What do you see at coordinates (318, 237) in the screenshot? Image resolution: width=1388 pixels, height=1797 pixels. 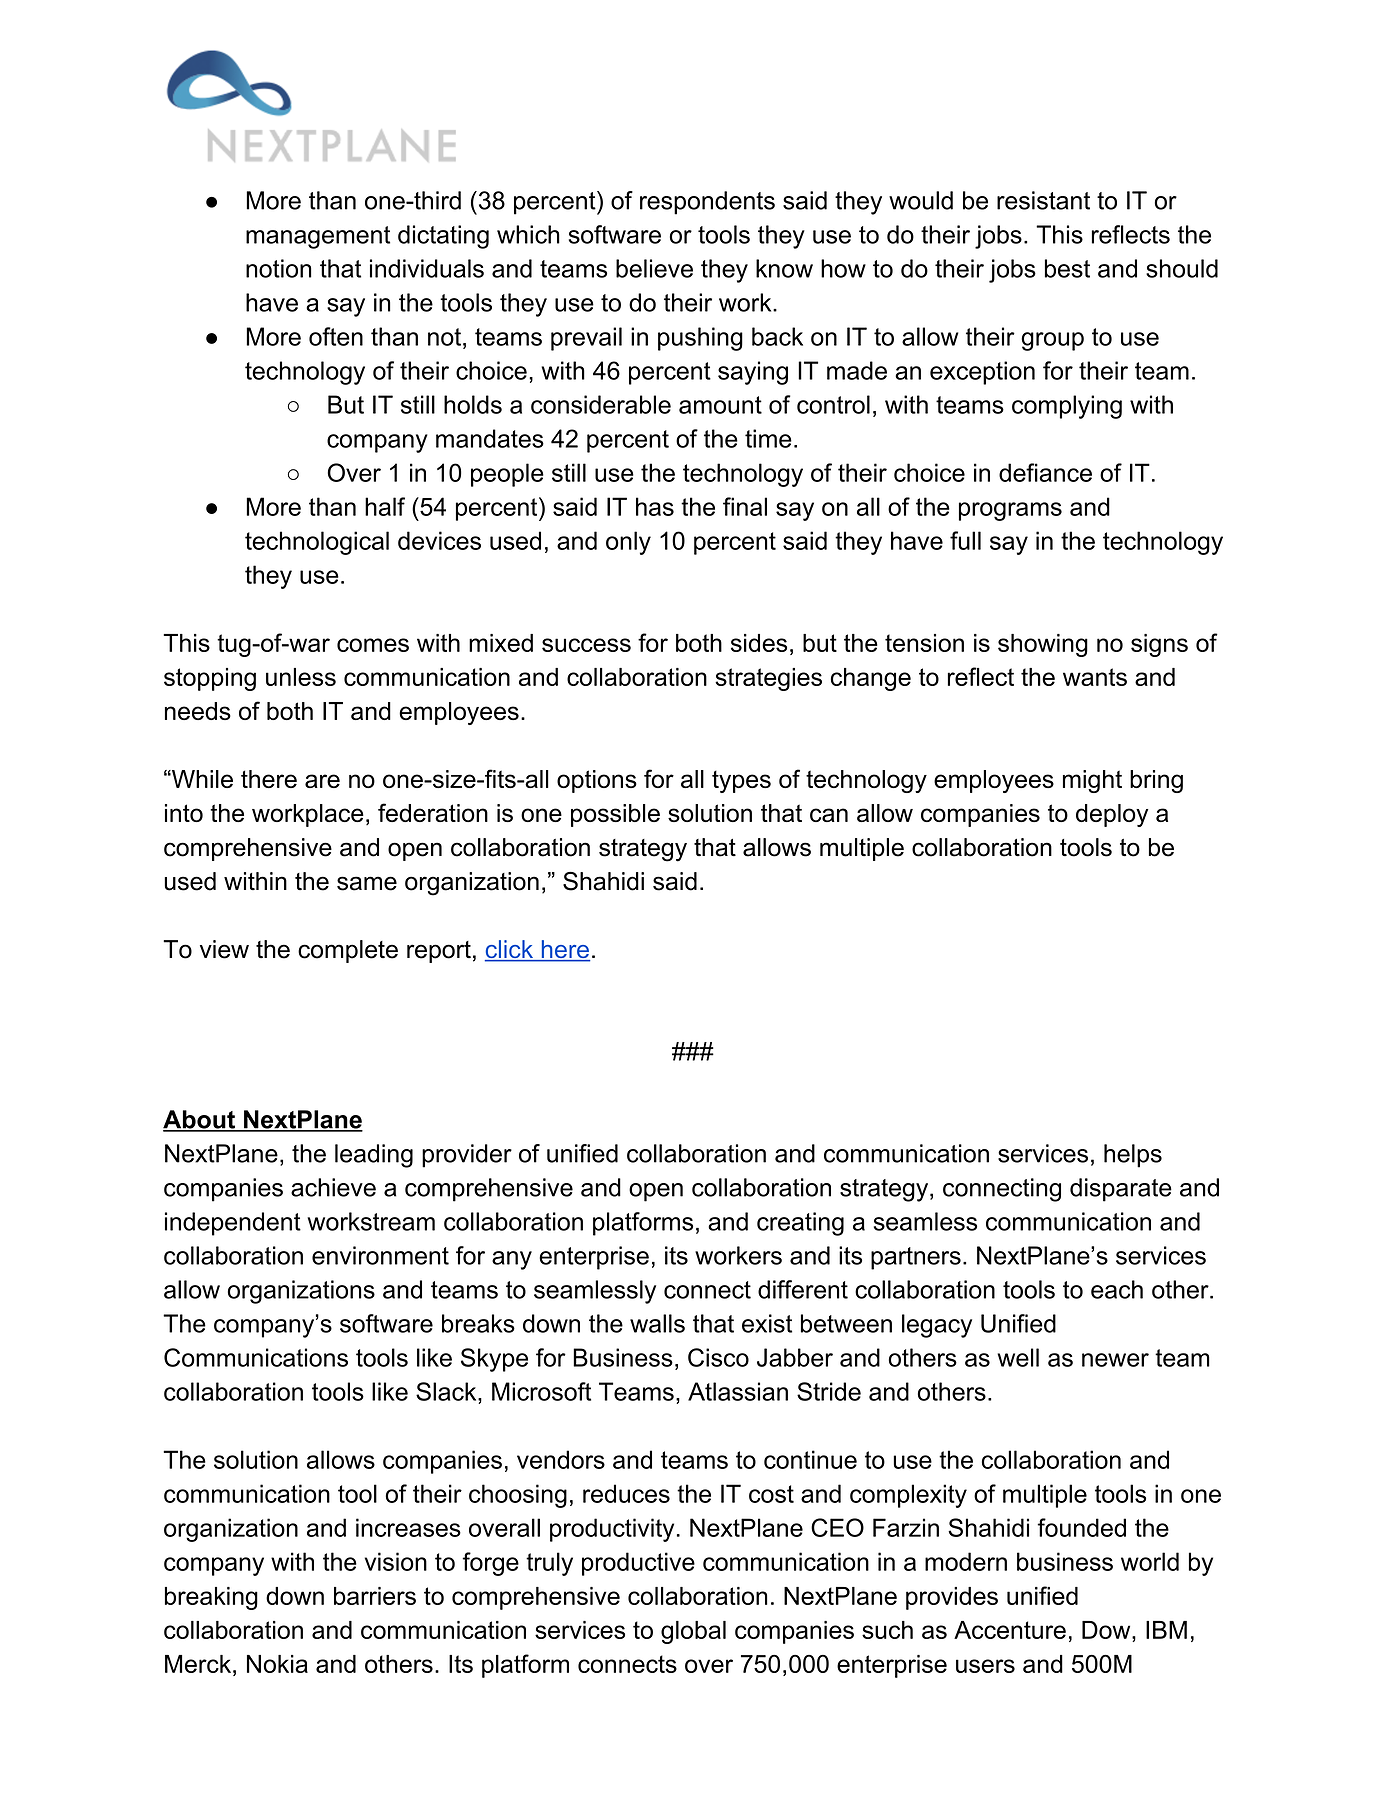 I see `management` at bounding box center [318, 237].
